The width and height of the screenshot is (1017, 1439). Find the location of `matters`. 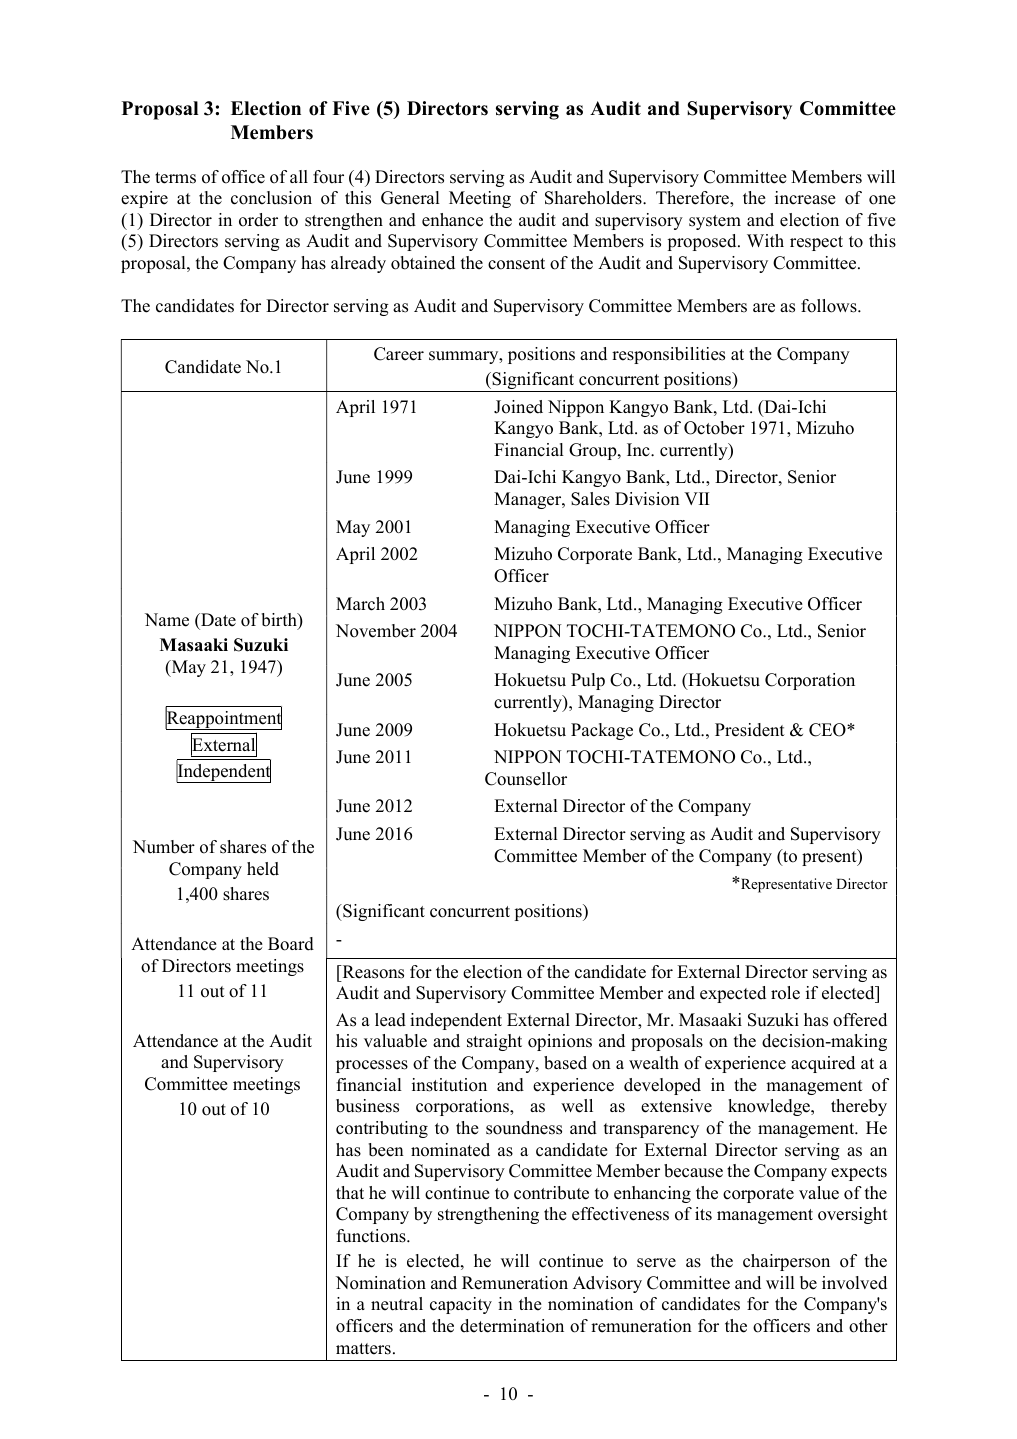

matters is located at coordinates (363, 1349).
